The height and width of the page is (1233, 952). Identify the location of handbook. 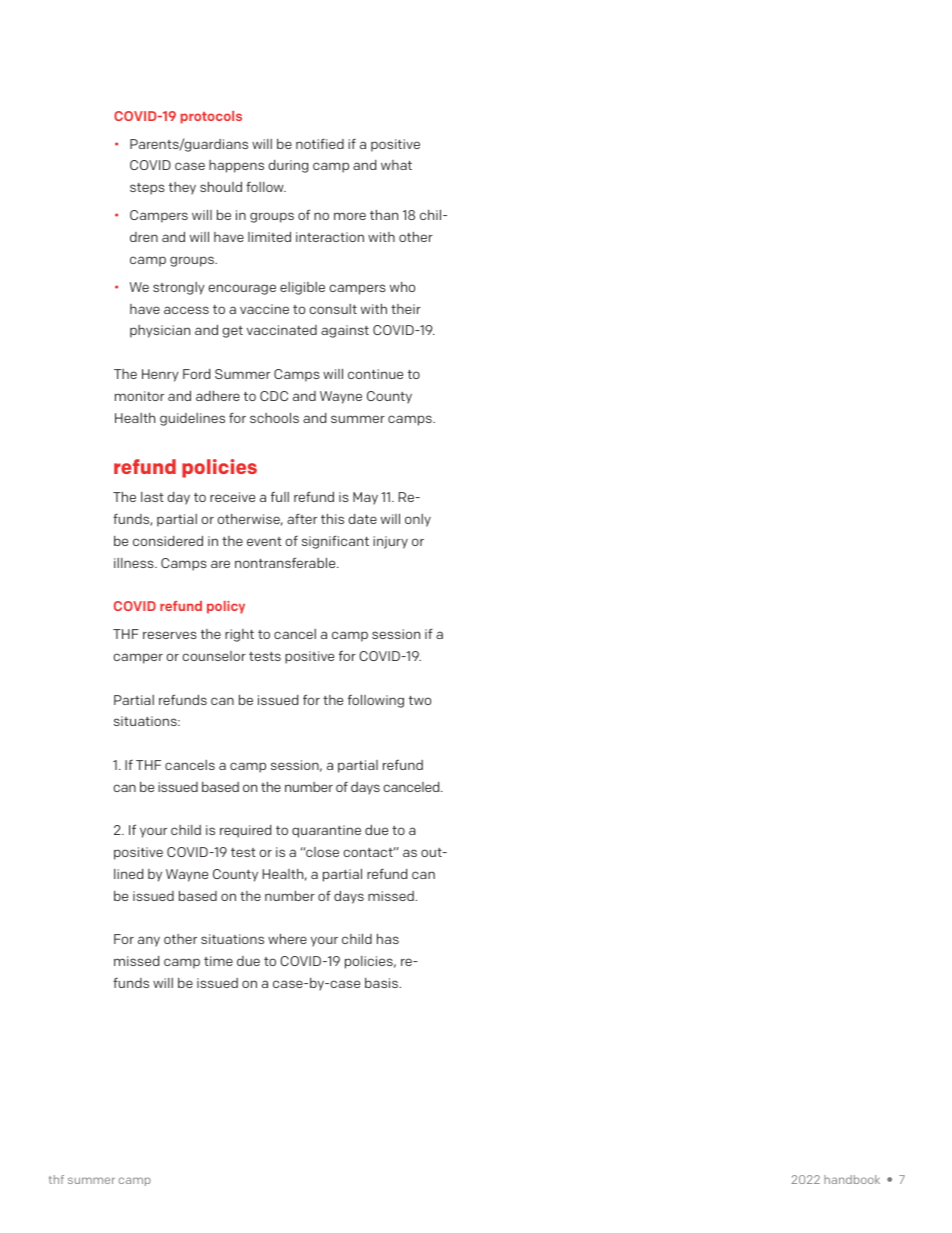
(852, 1179).
